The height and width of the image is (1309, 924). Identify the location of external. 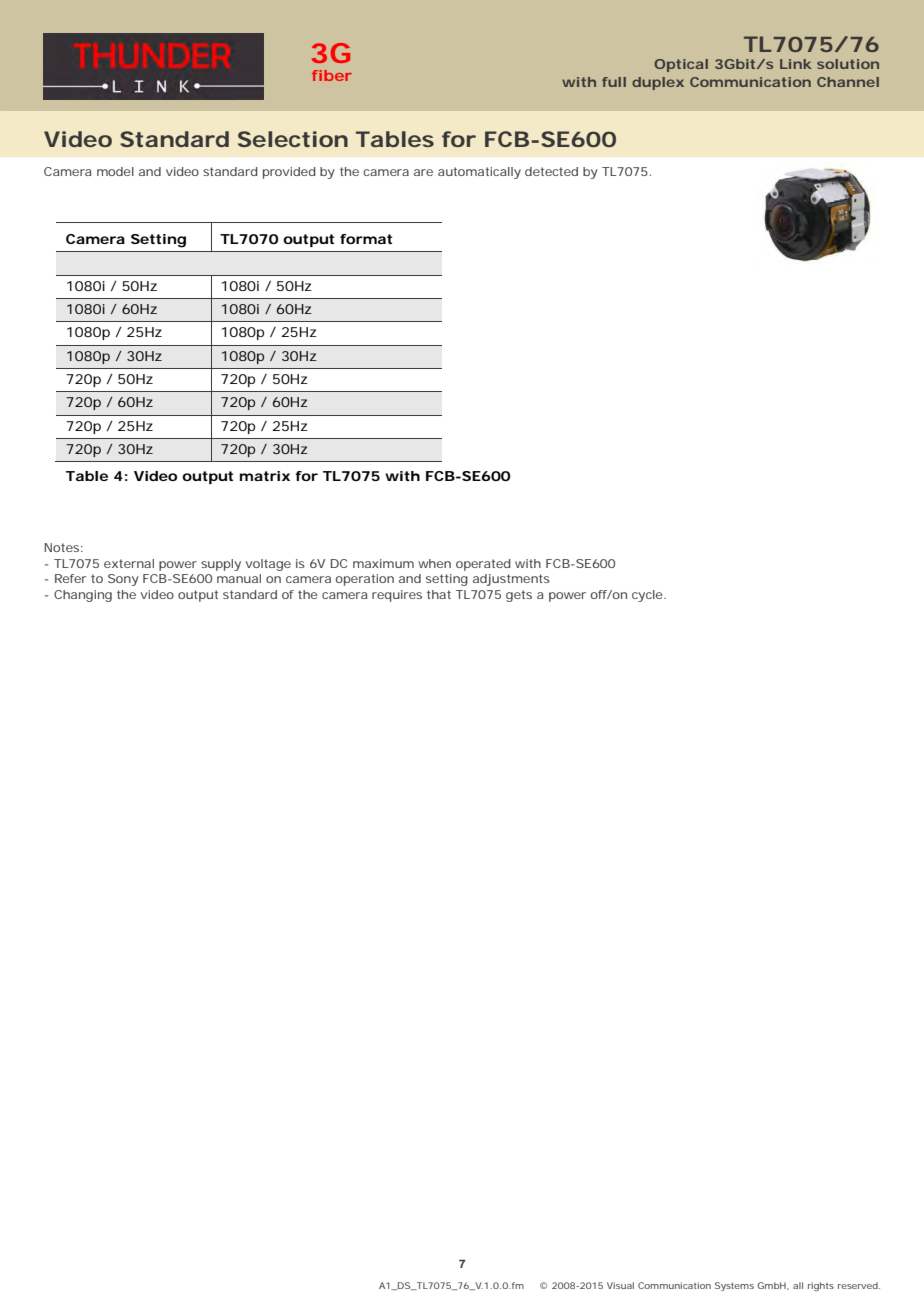
(129, 563).
